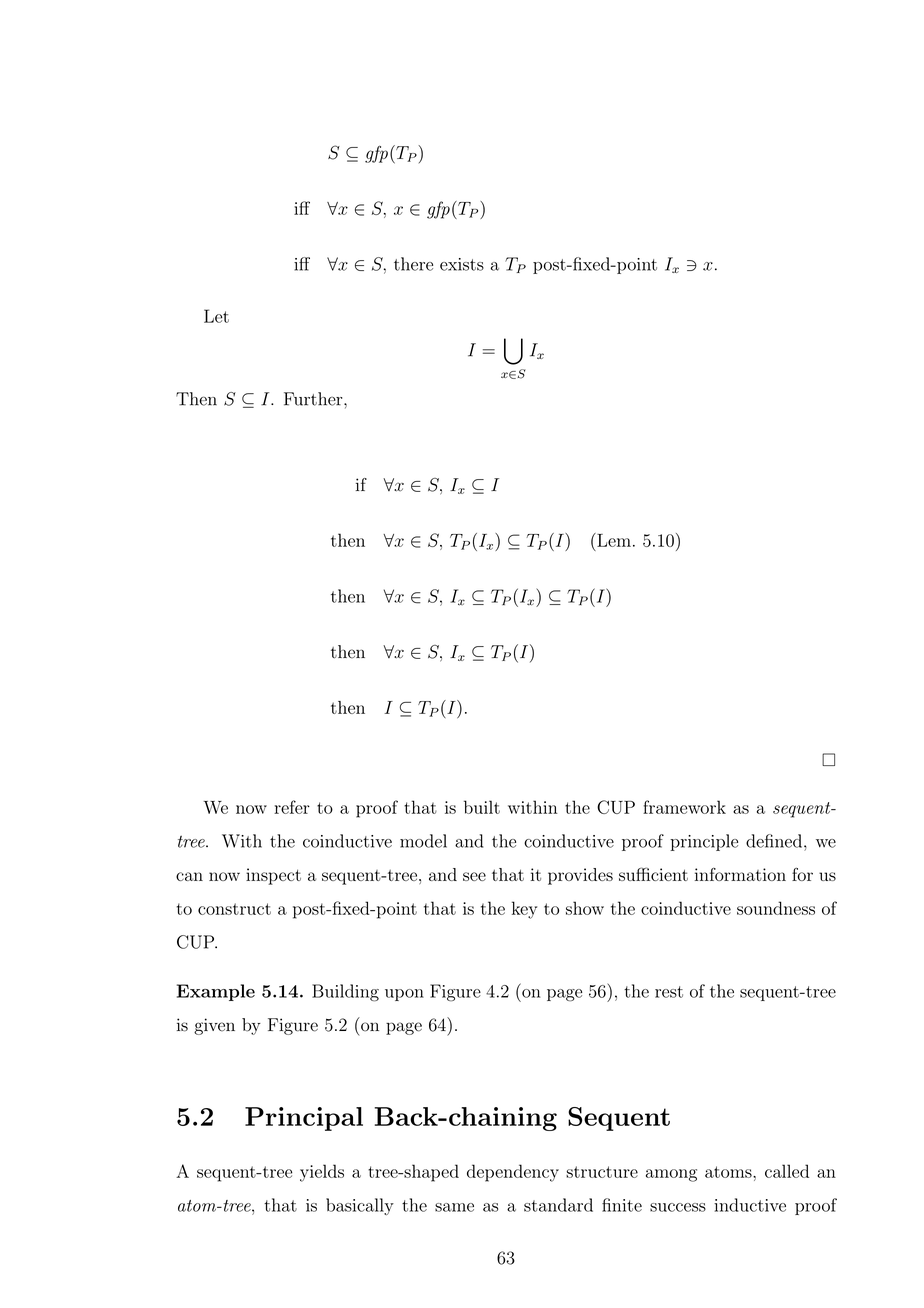 The height and width of the image is (1308, 924). What do you see at coordinates (273, 876) in the image?
I see `inspect` at bounding box center [273, 876].
